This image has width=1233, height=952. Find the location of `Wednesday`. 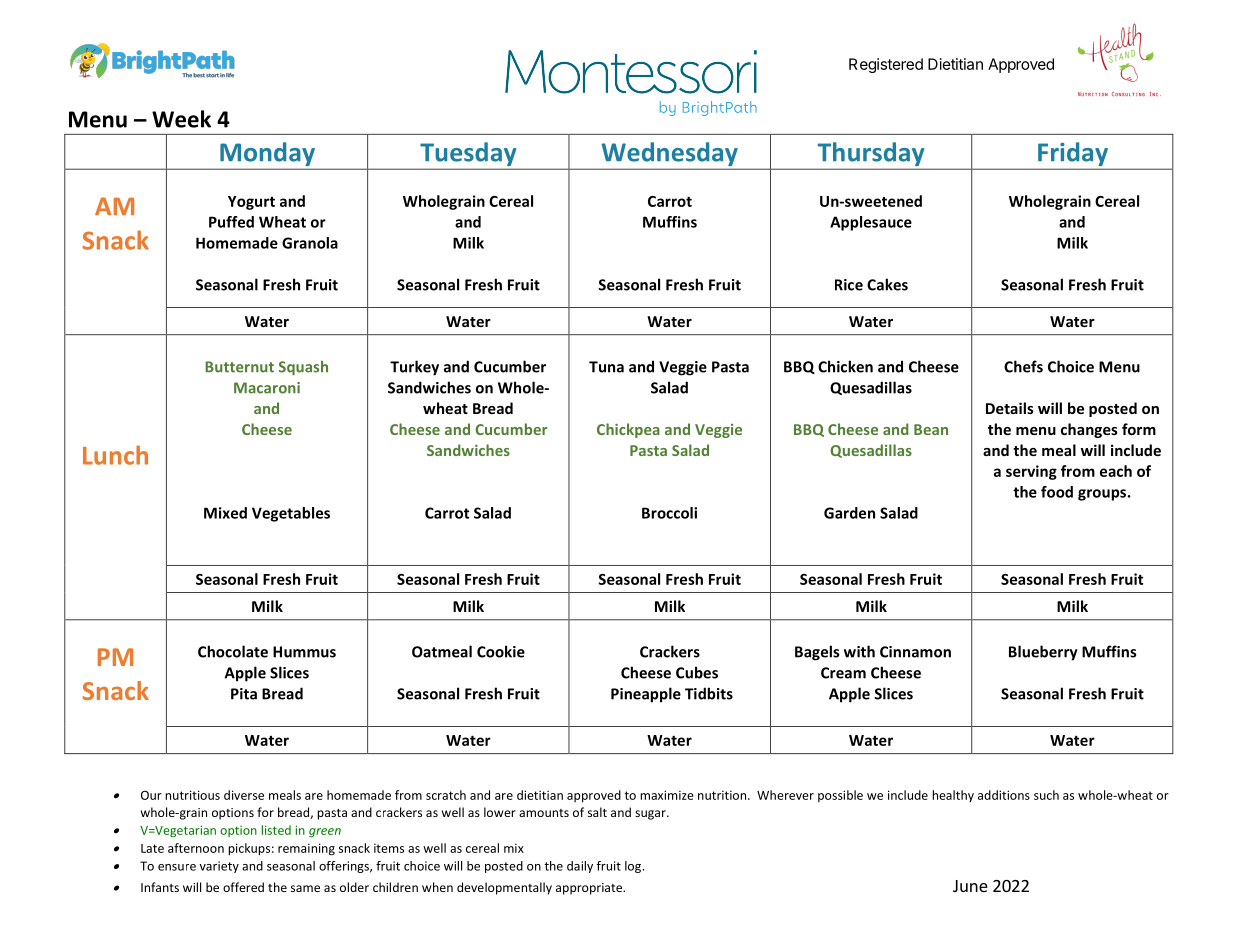

Wednesday is located at coordinates (669, 155).
